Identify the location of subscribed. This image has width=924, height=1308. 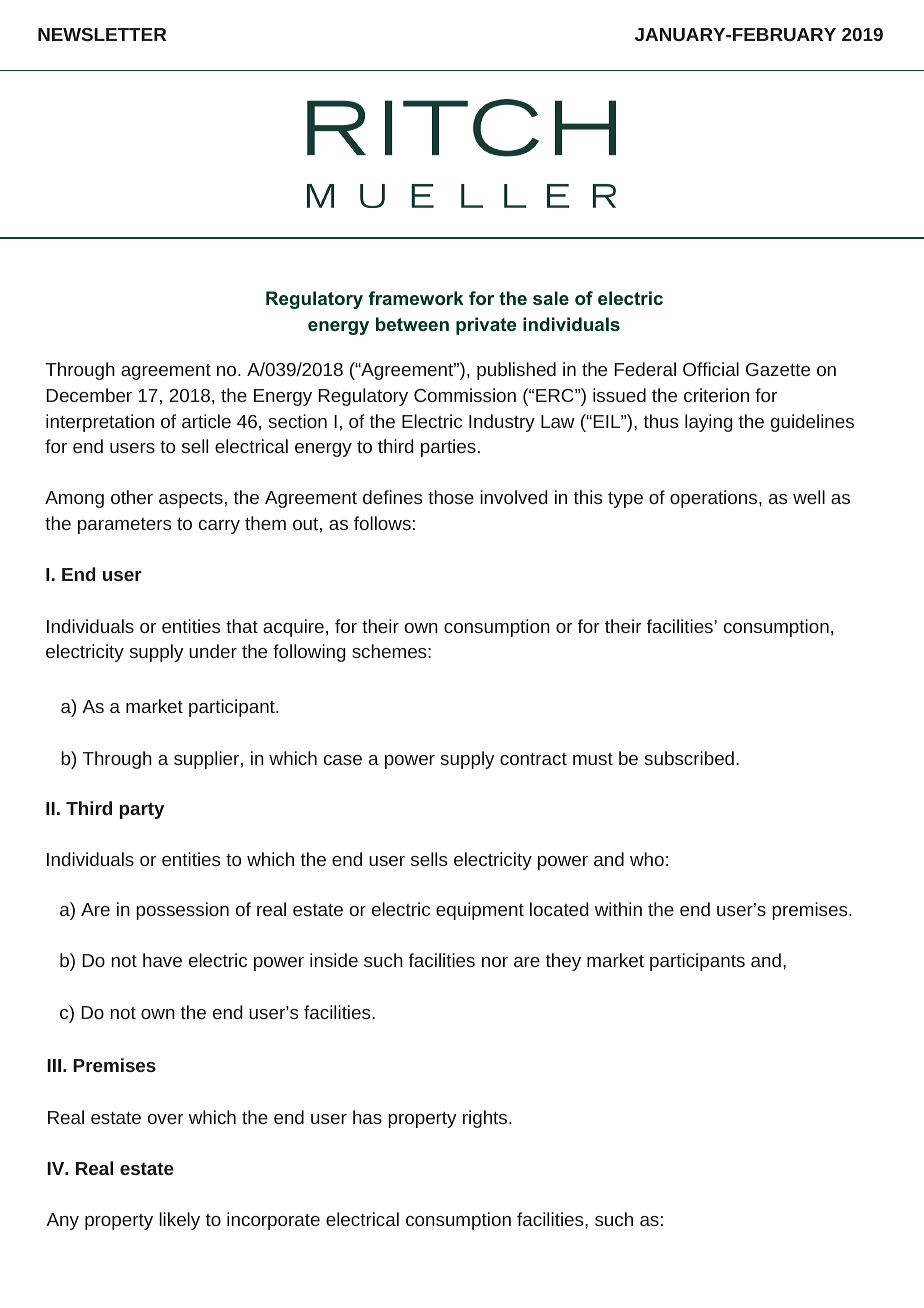
(689, 758).
